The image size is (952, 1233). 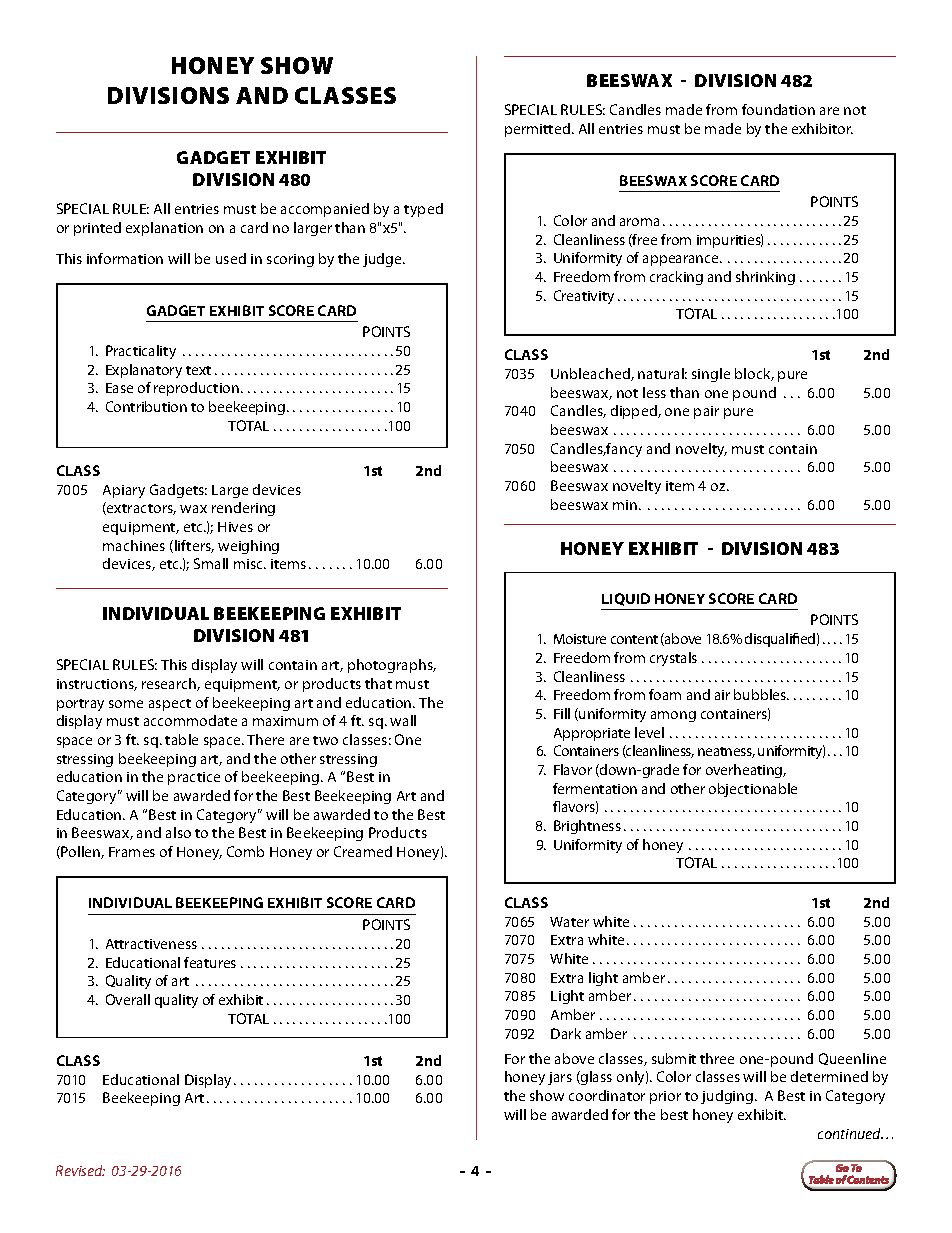 What do you see at coordinates (711, 375) in the image?
I see `single` at bounding box center [711, 375].
